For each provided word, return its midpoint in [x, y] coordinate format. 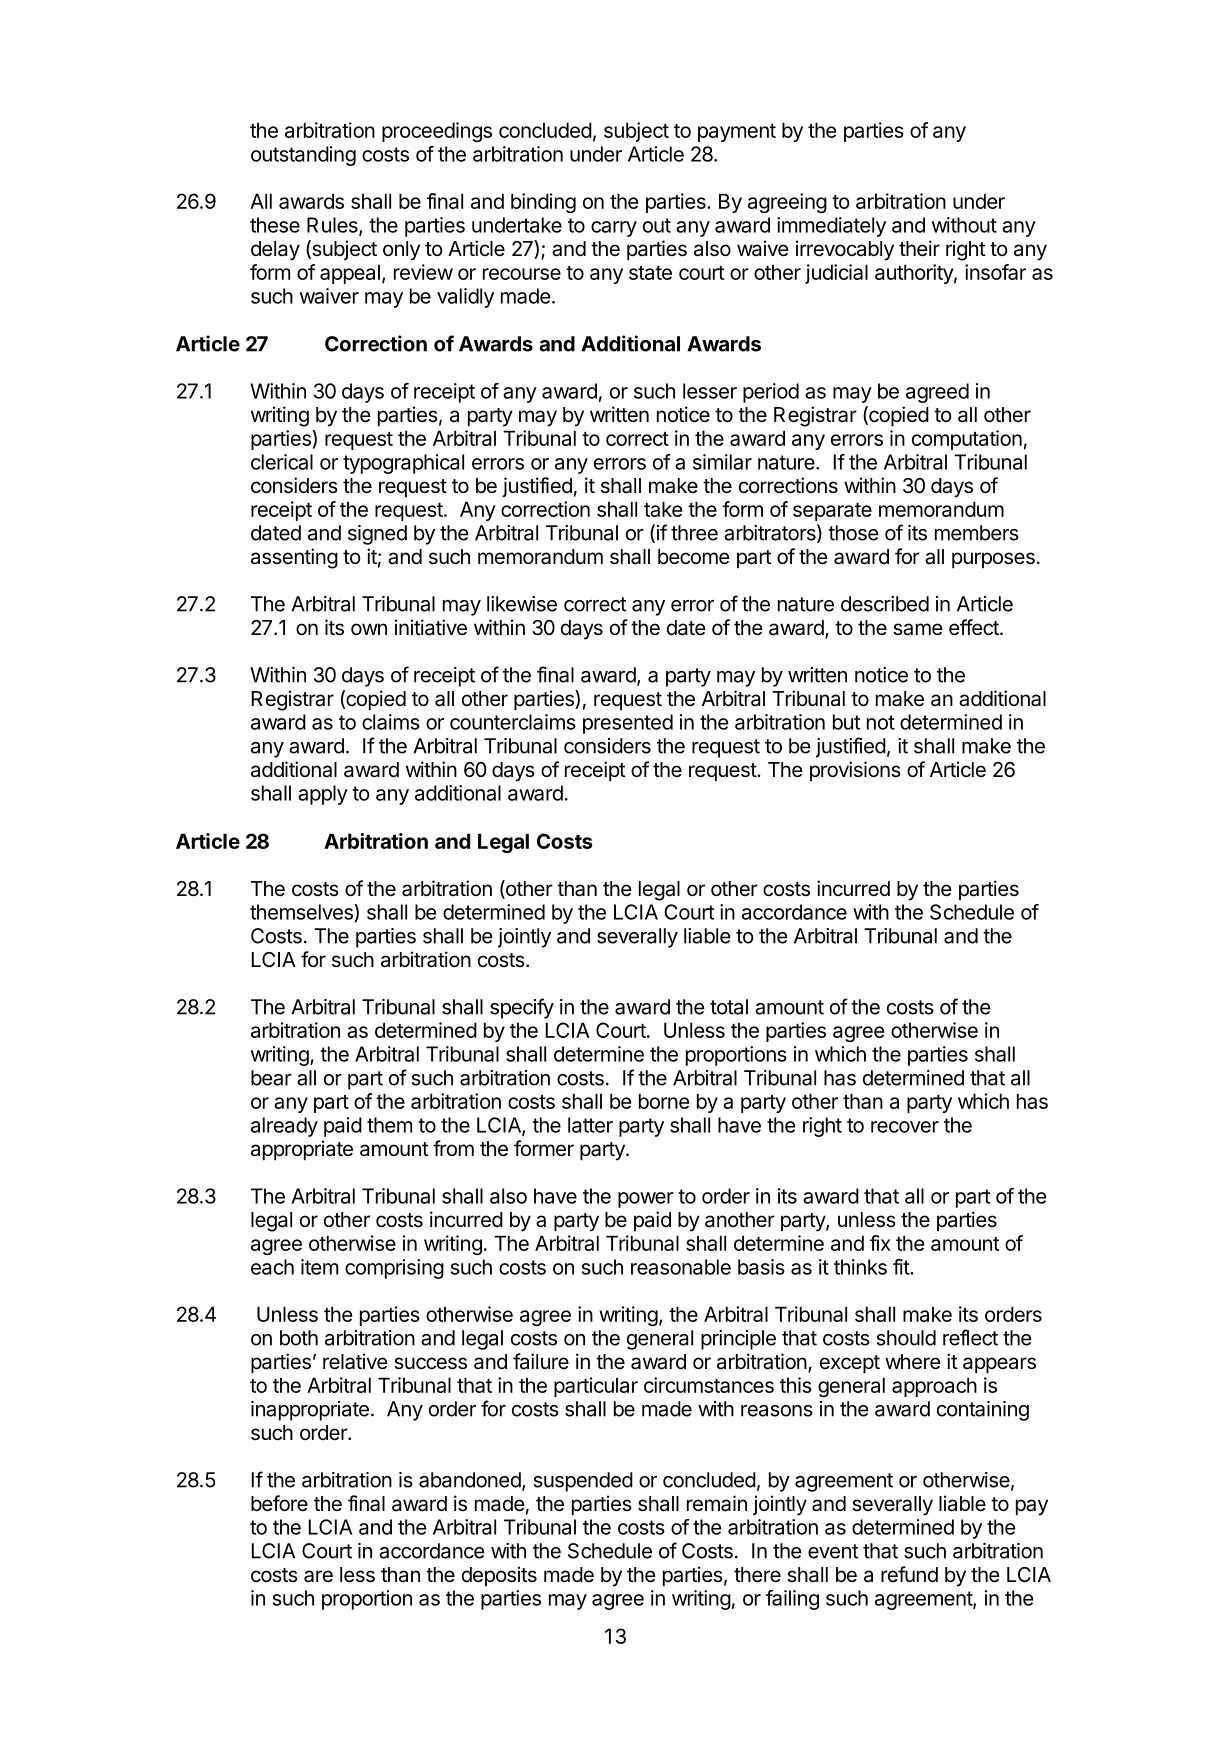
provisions [855, 771]
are [318, 1576]
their [919, 248]
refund [909, 1574]
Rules [333, 226]
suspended [583, 1482]
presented [628, 724]
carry [614, 229]
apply [323, 795]
